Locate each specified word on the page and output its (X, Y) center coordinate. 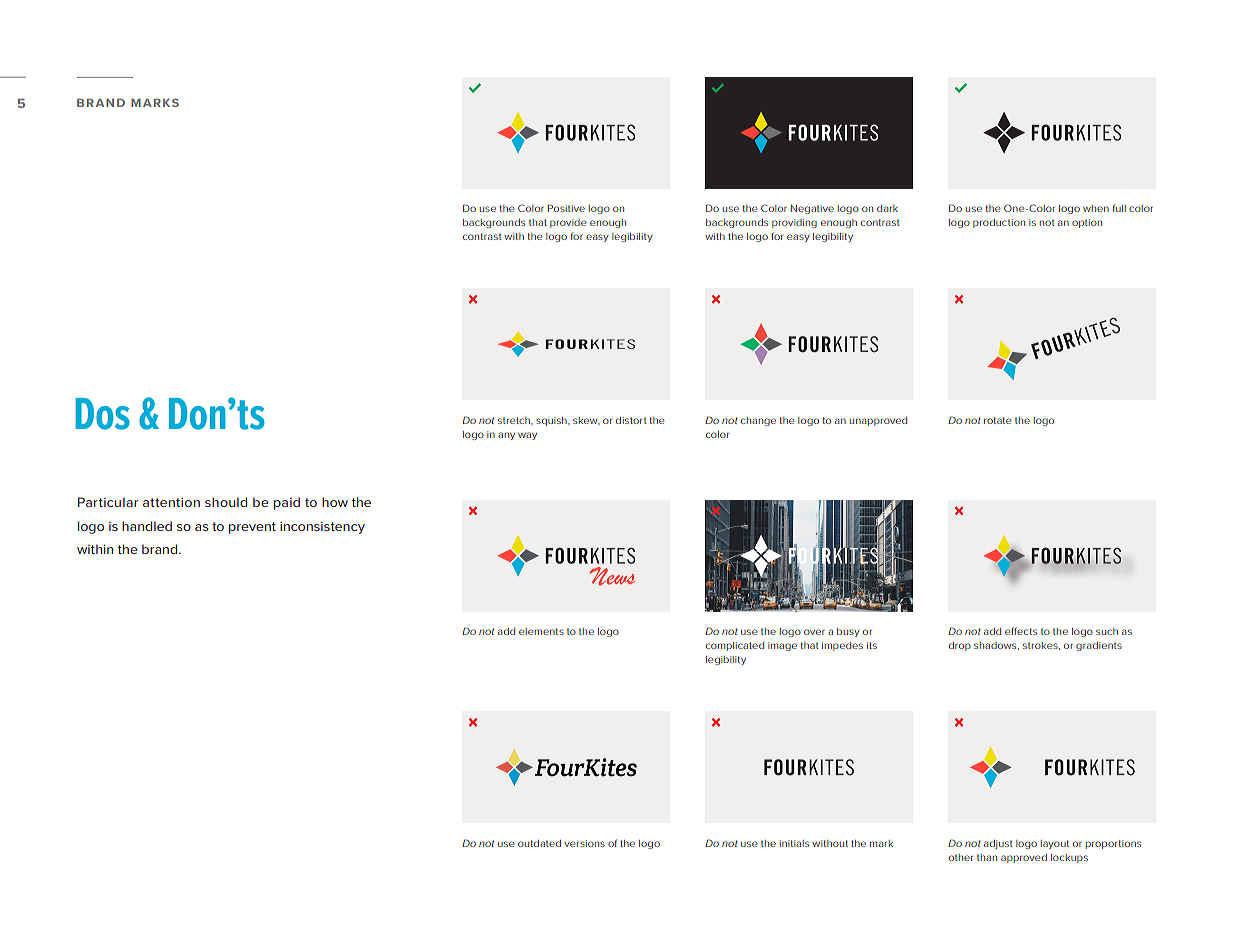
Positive (566, 208)
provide (568, 223)
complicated (735, 646)
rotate (997, 420)
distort (631, 420)
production (999, 223)
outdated (539, 843)
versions (584, 843)
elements (541, 631)
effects (1021, 631)
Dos (102, 414)
